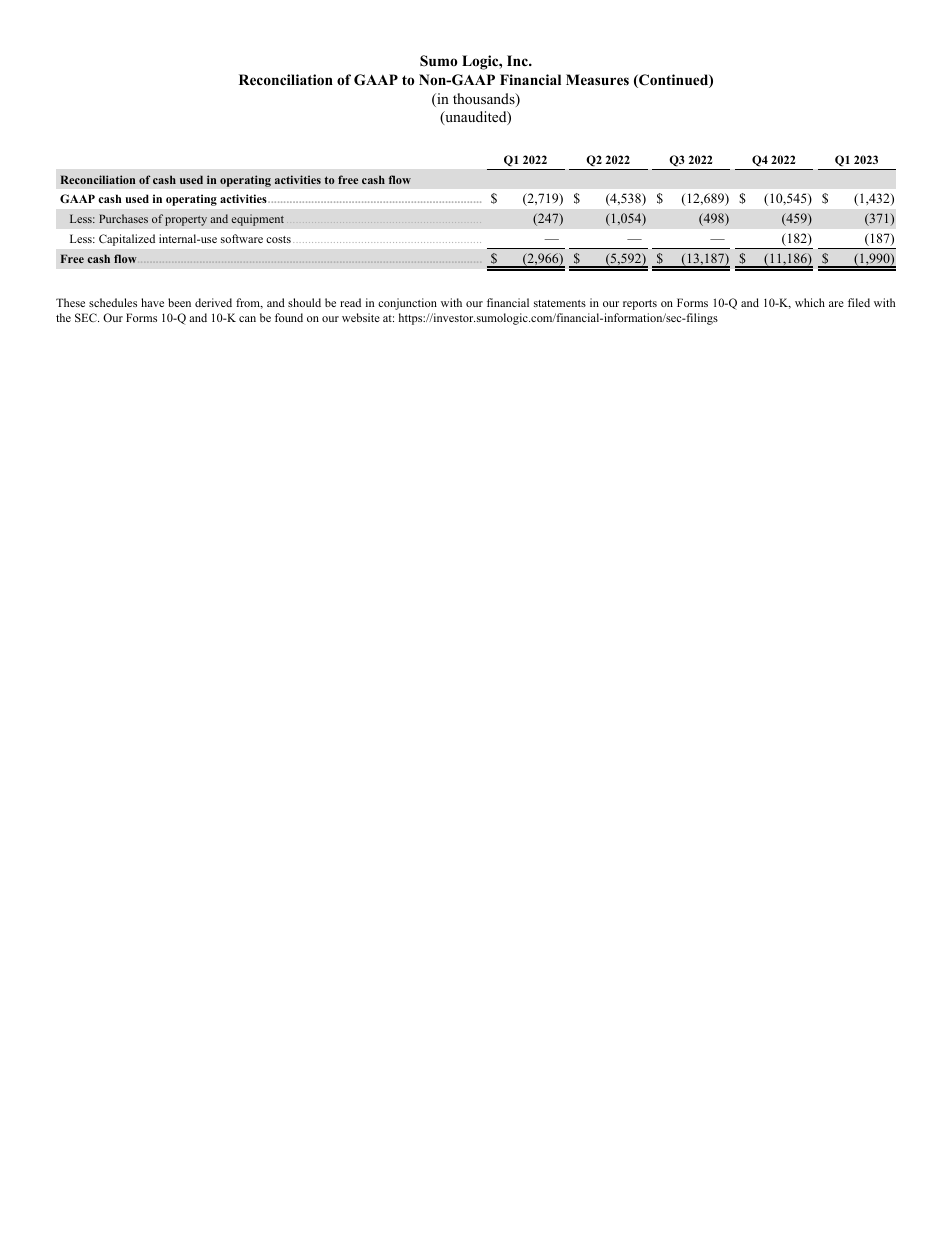  I want to click on Measures, so click(597, 79).
